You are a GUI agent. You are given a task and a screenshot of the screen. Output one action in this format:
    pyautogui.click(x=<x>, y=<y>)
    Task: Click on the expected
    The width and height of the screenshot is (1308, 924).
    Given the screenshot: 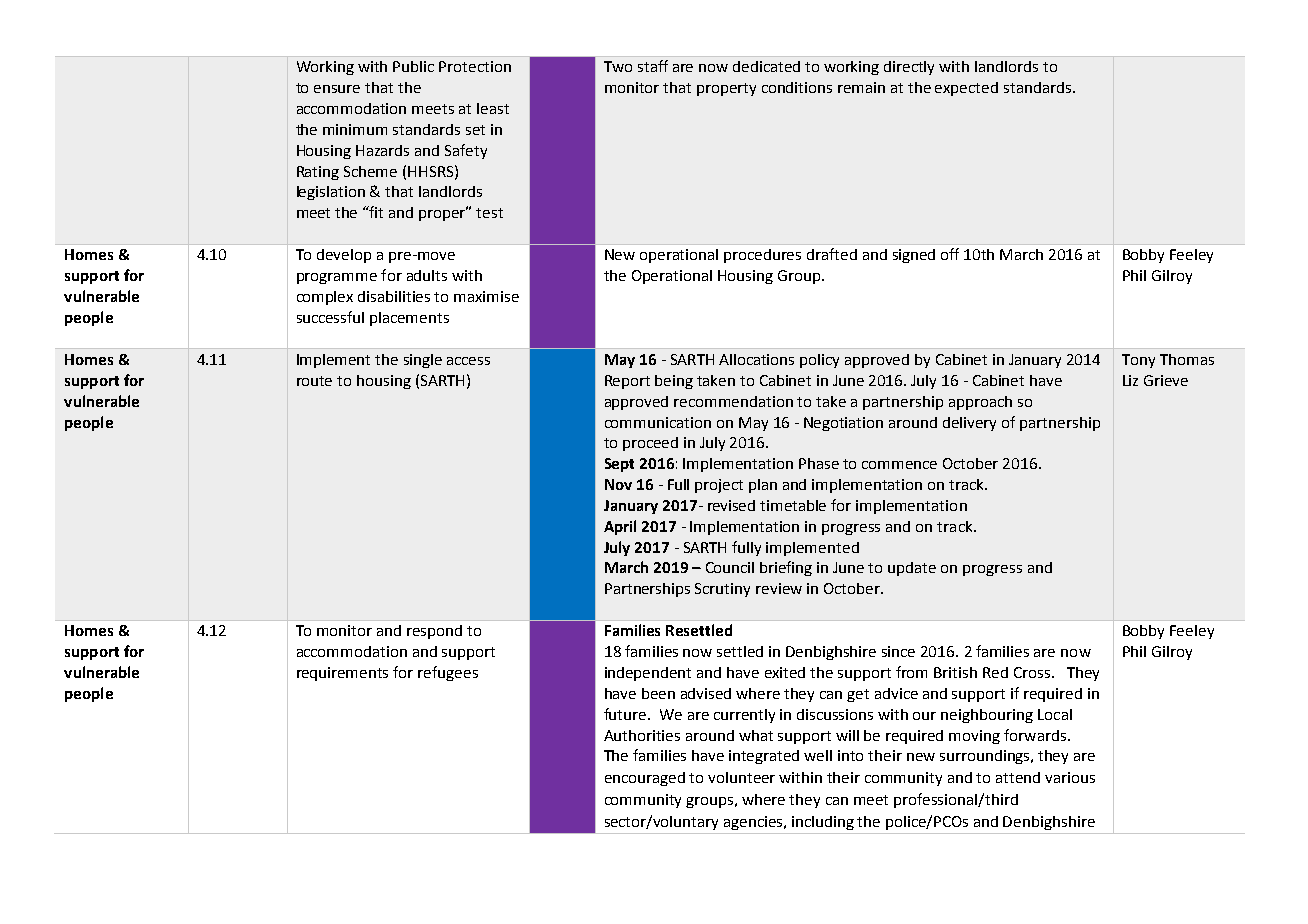 What is the action you would take?
    pyautogui.click(x=966, y=89)
